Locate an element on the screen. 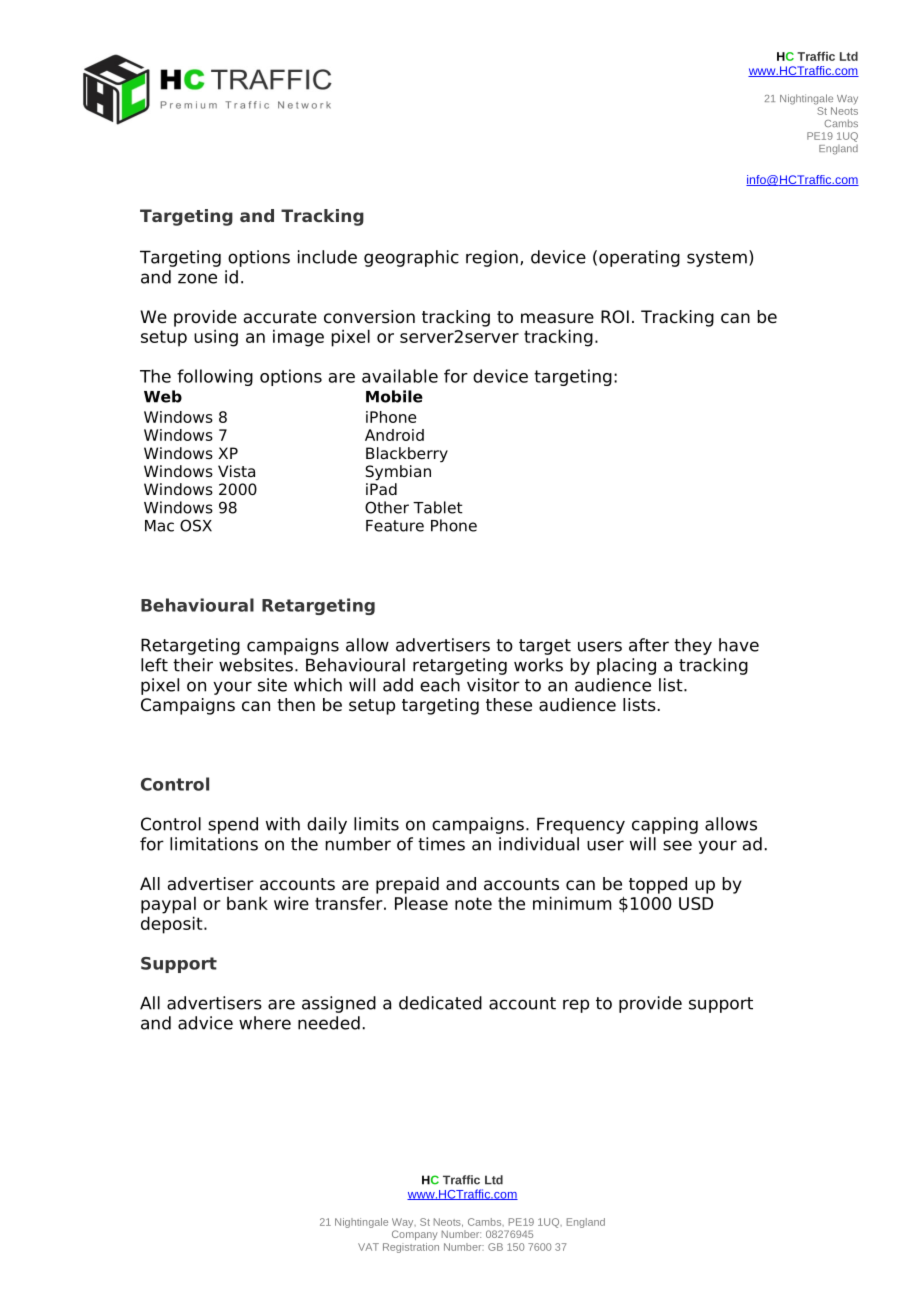 This screenshot has width=924, height=1308. capping is located at coordinates (665, 825).
